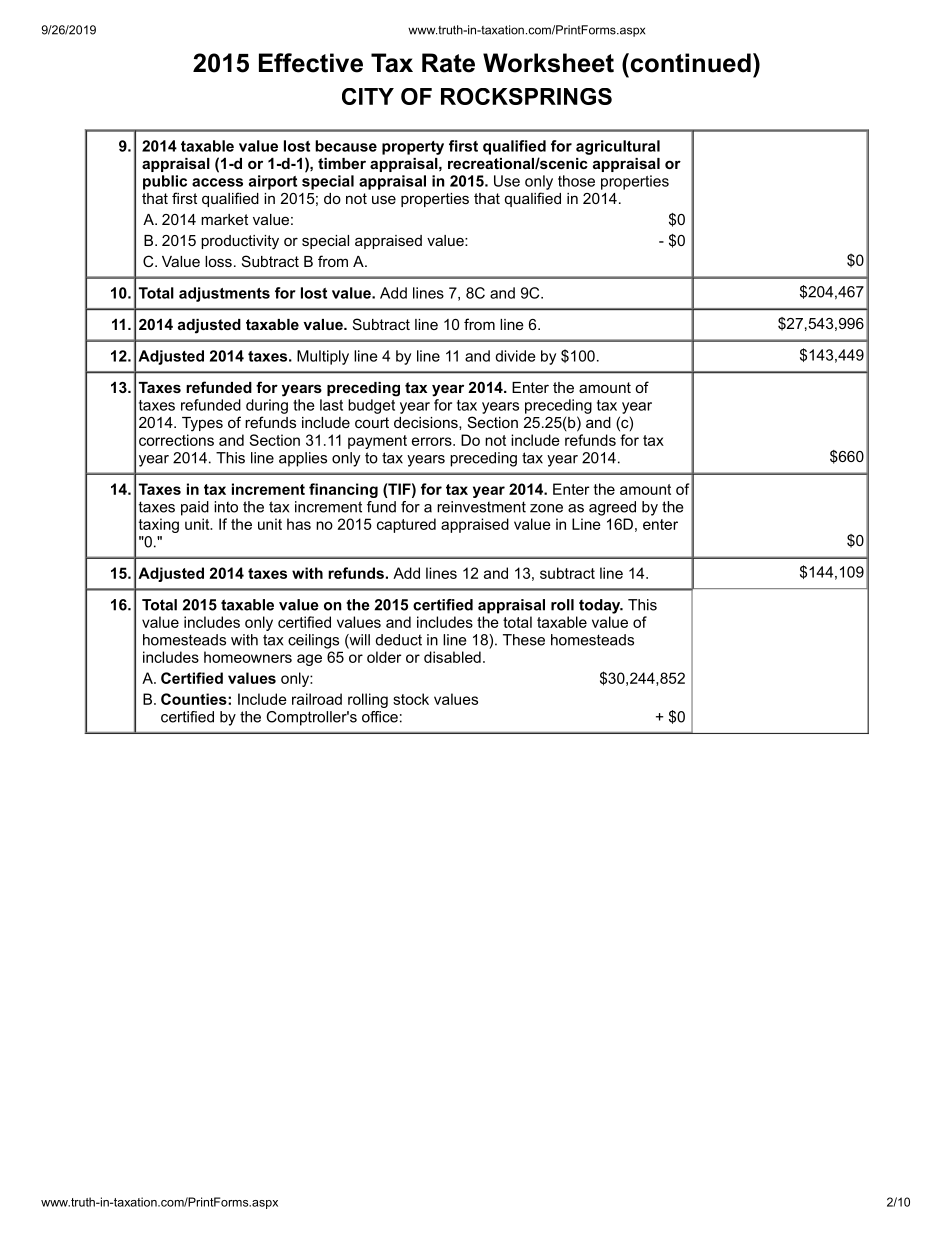 The image size is (952, 1233). I want to click on continued, so click(689, 63).
